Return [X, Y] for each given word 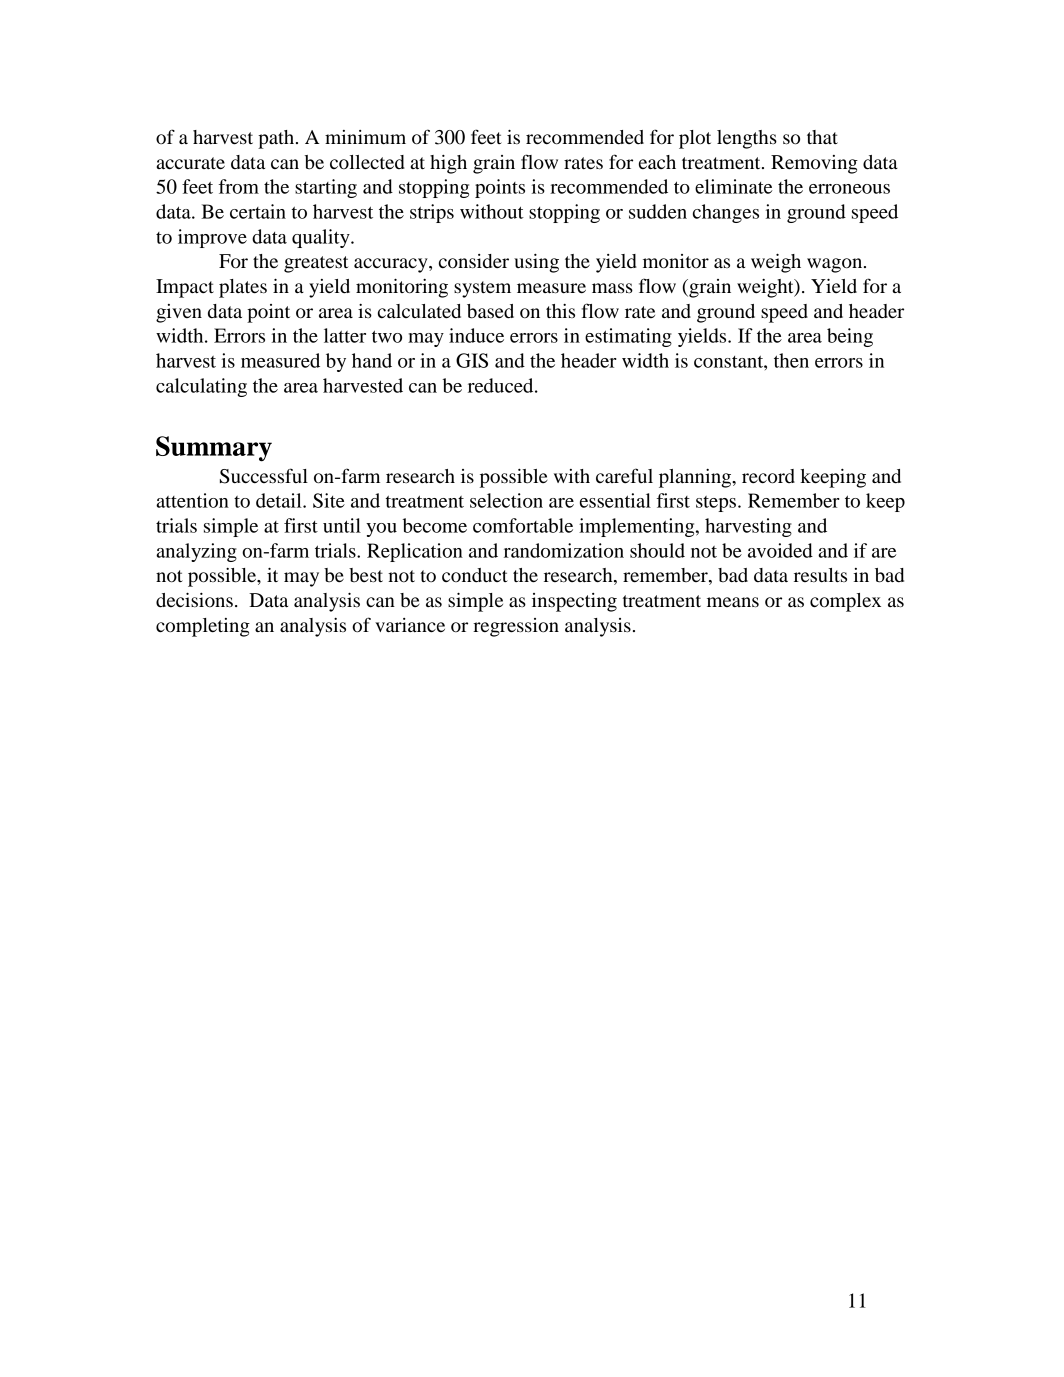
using [536, 263]
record [768, 476]
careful [624, 475]
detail [280, 500]
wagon [836, 265]
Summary [214, 449]
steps [717, 504]
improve [212, 238]
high [448, 164]
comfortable [523, 525]
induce [476, 335]
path [277, 139]
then [791, 360]
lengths [747, 139]
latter [345, 335]
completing [203, 627]
